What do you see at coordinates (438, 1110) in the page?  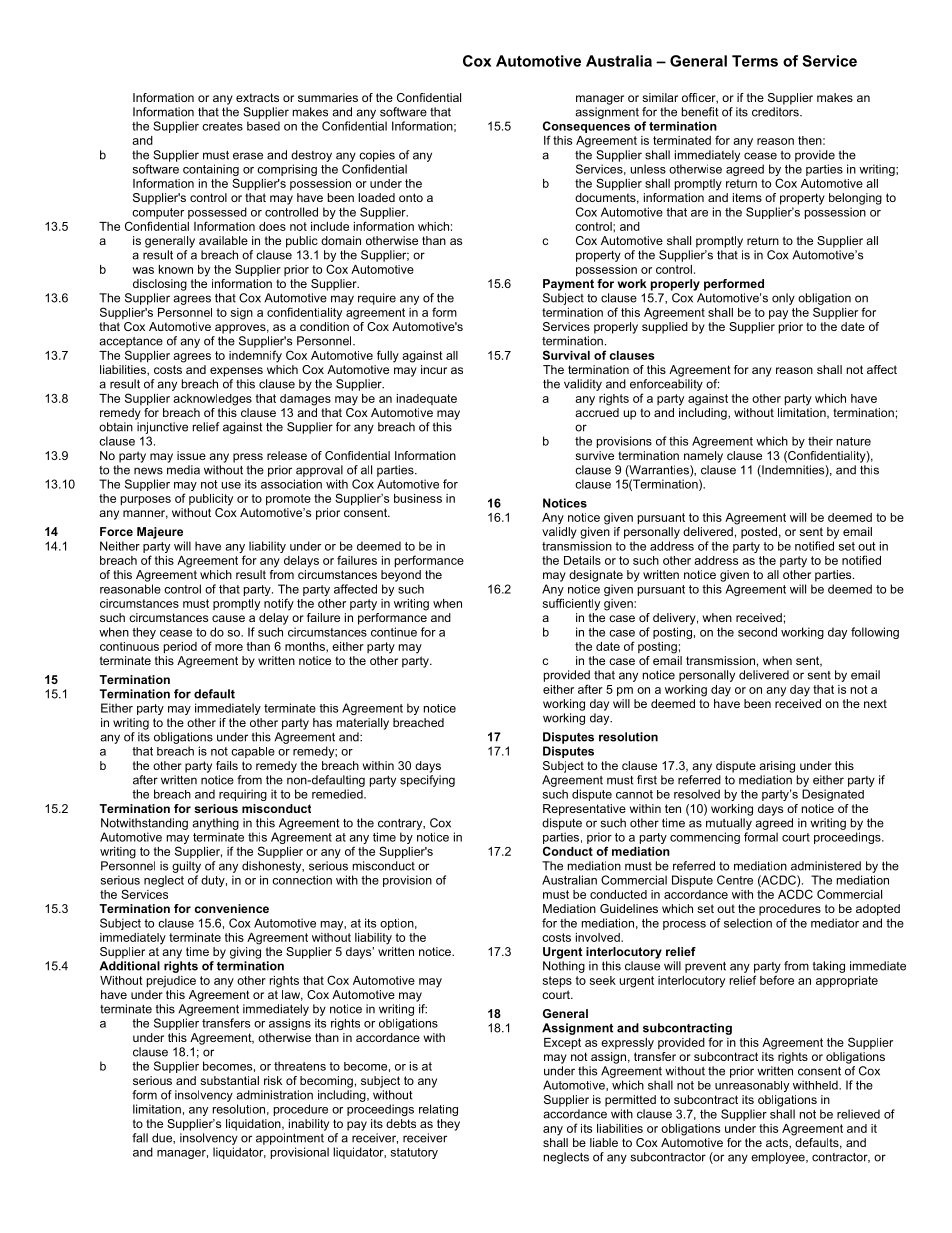 I see `relating` at bounding box center [438, 1110].
